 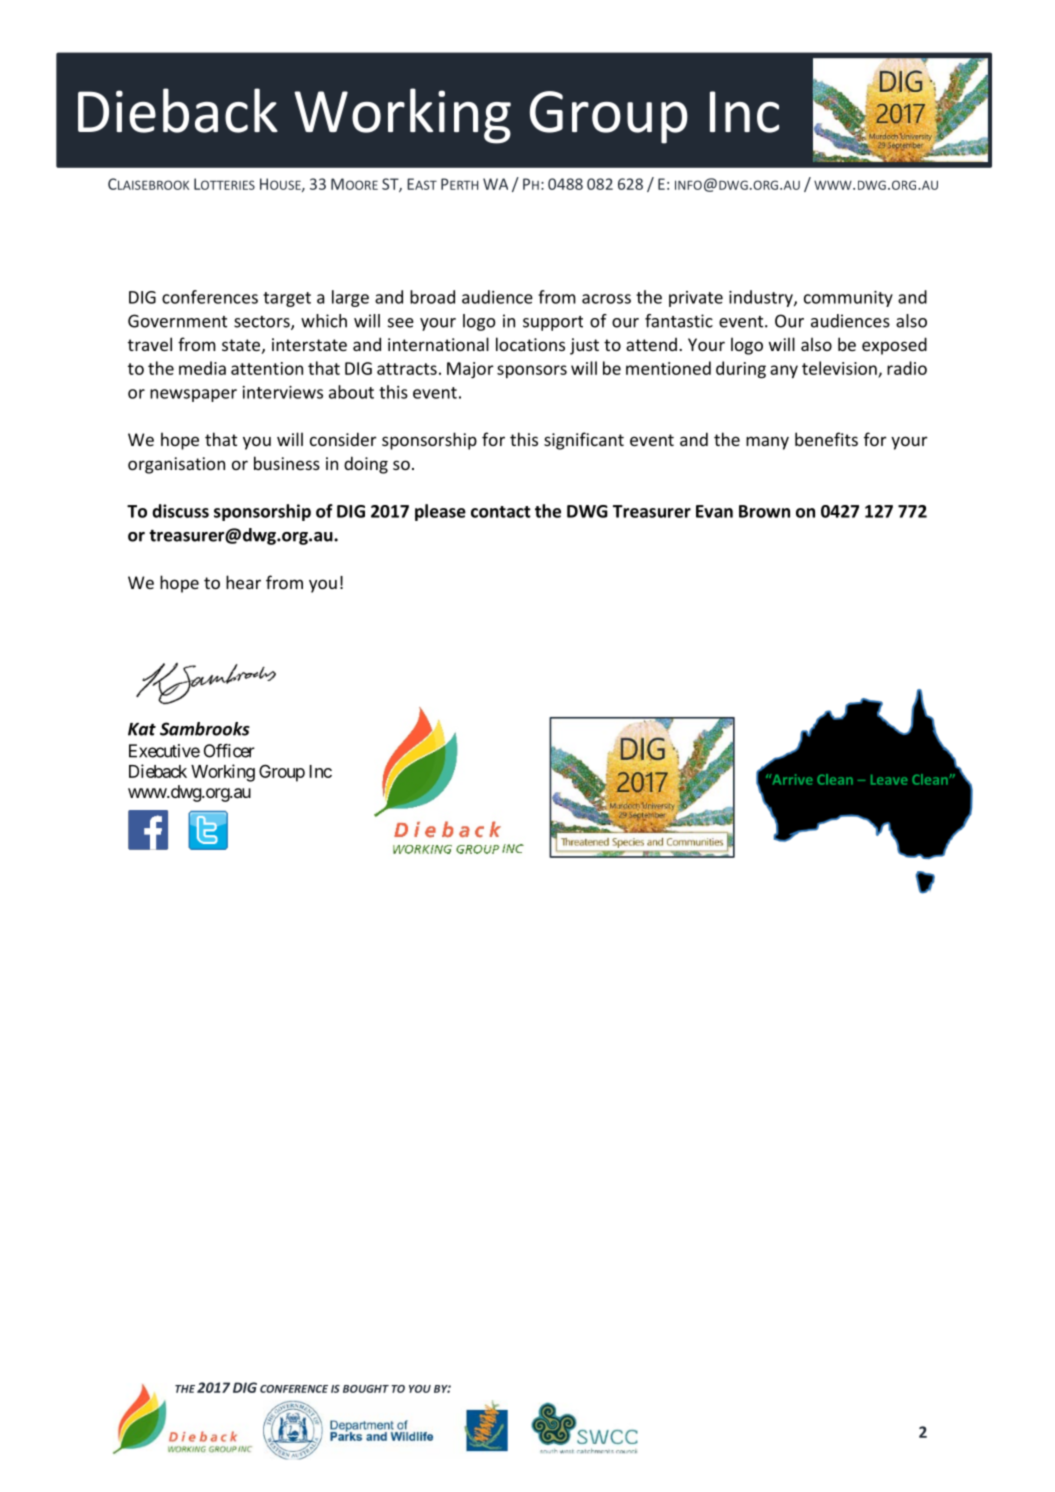 I want to click on Evan, so click(x=714, y=511).
